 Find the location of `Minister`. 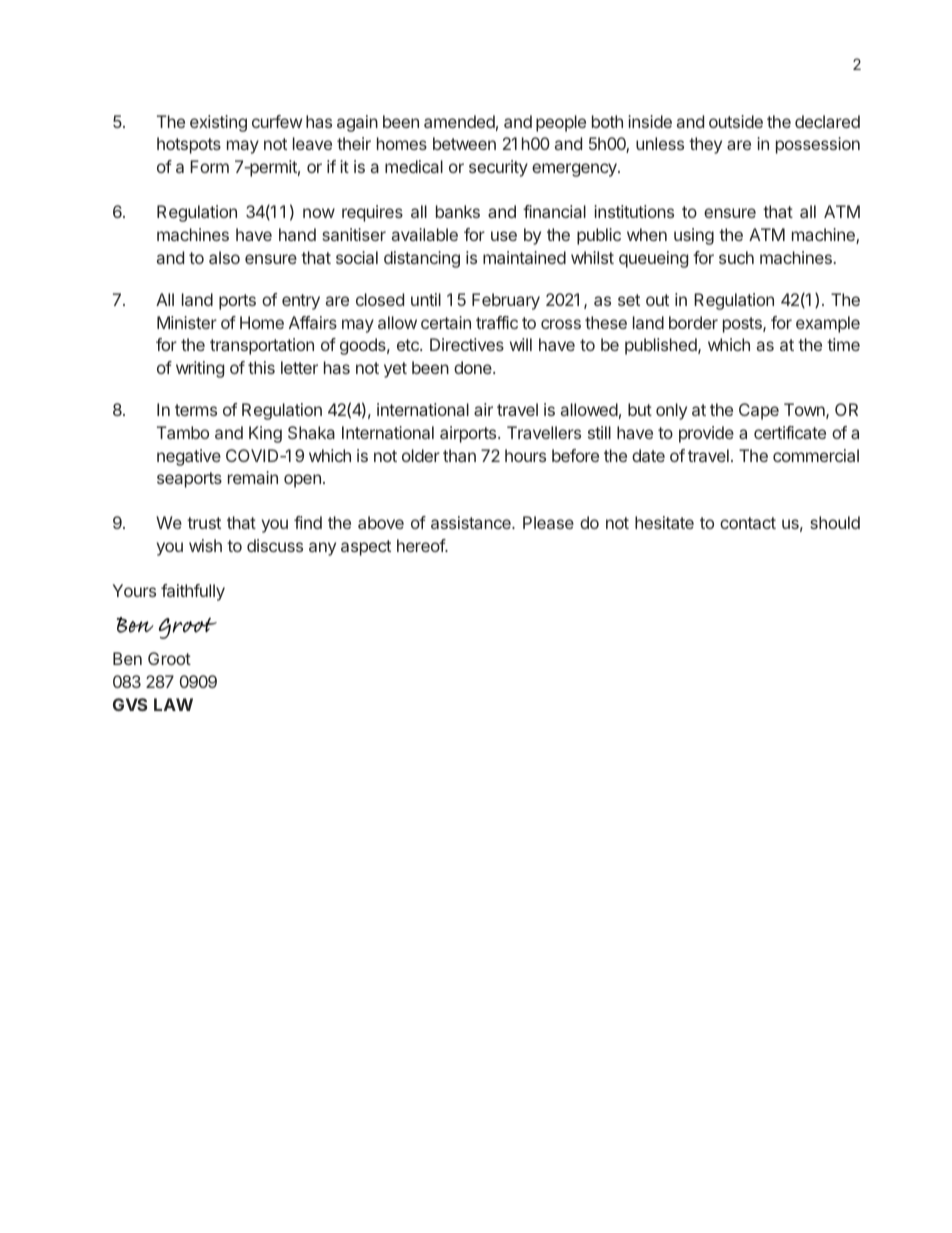

Minister is located at coordinates (187, 322).
